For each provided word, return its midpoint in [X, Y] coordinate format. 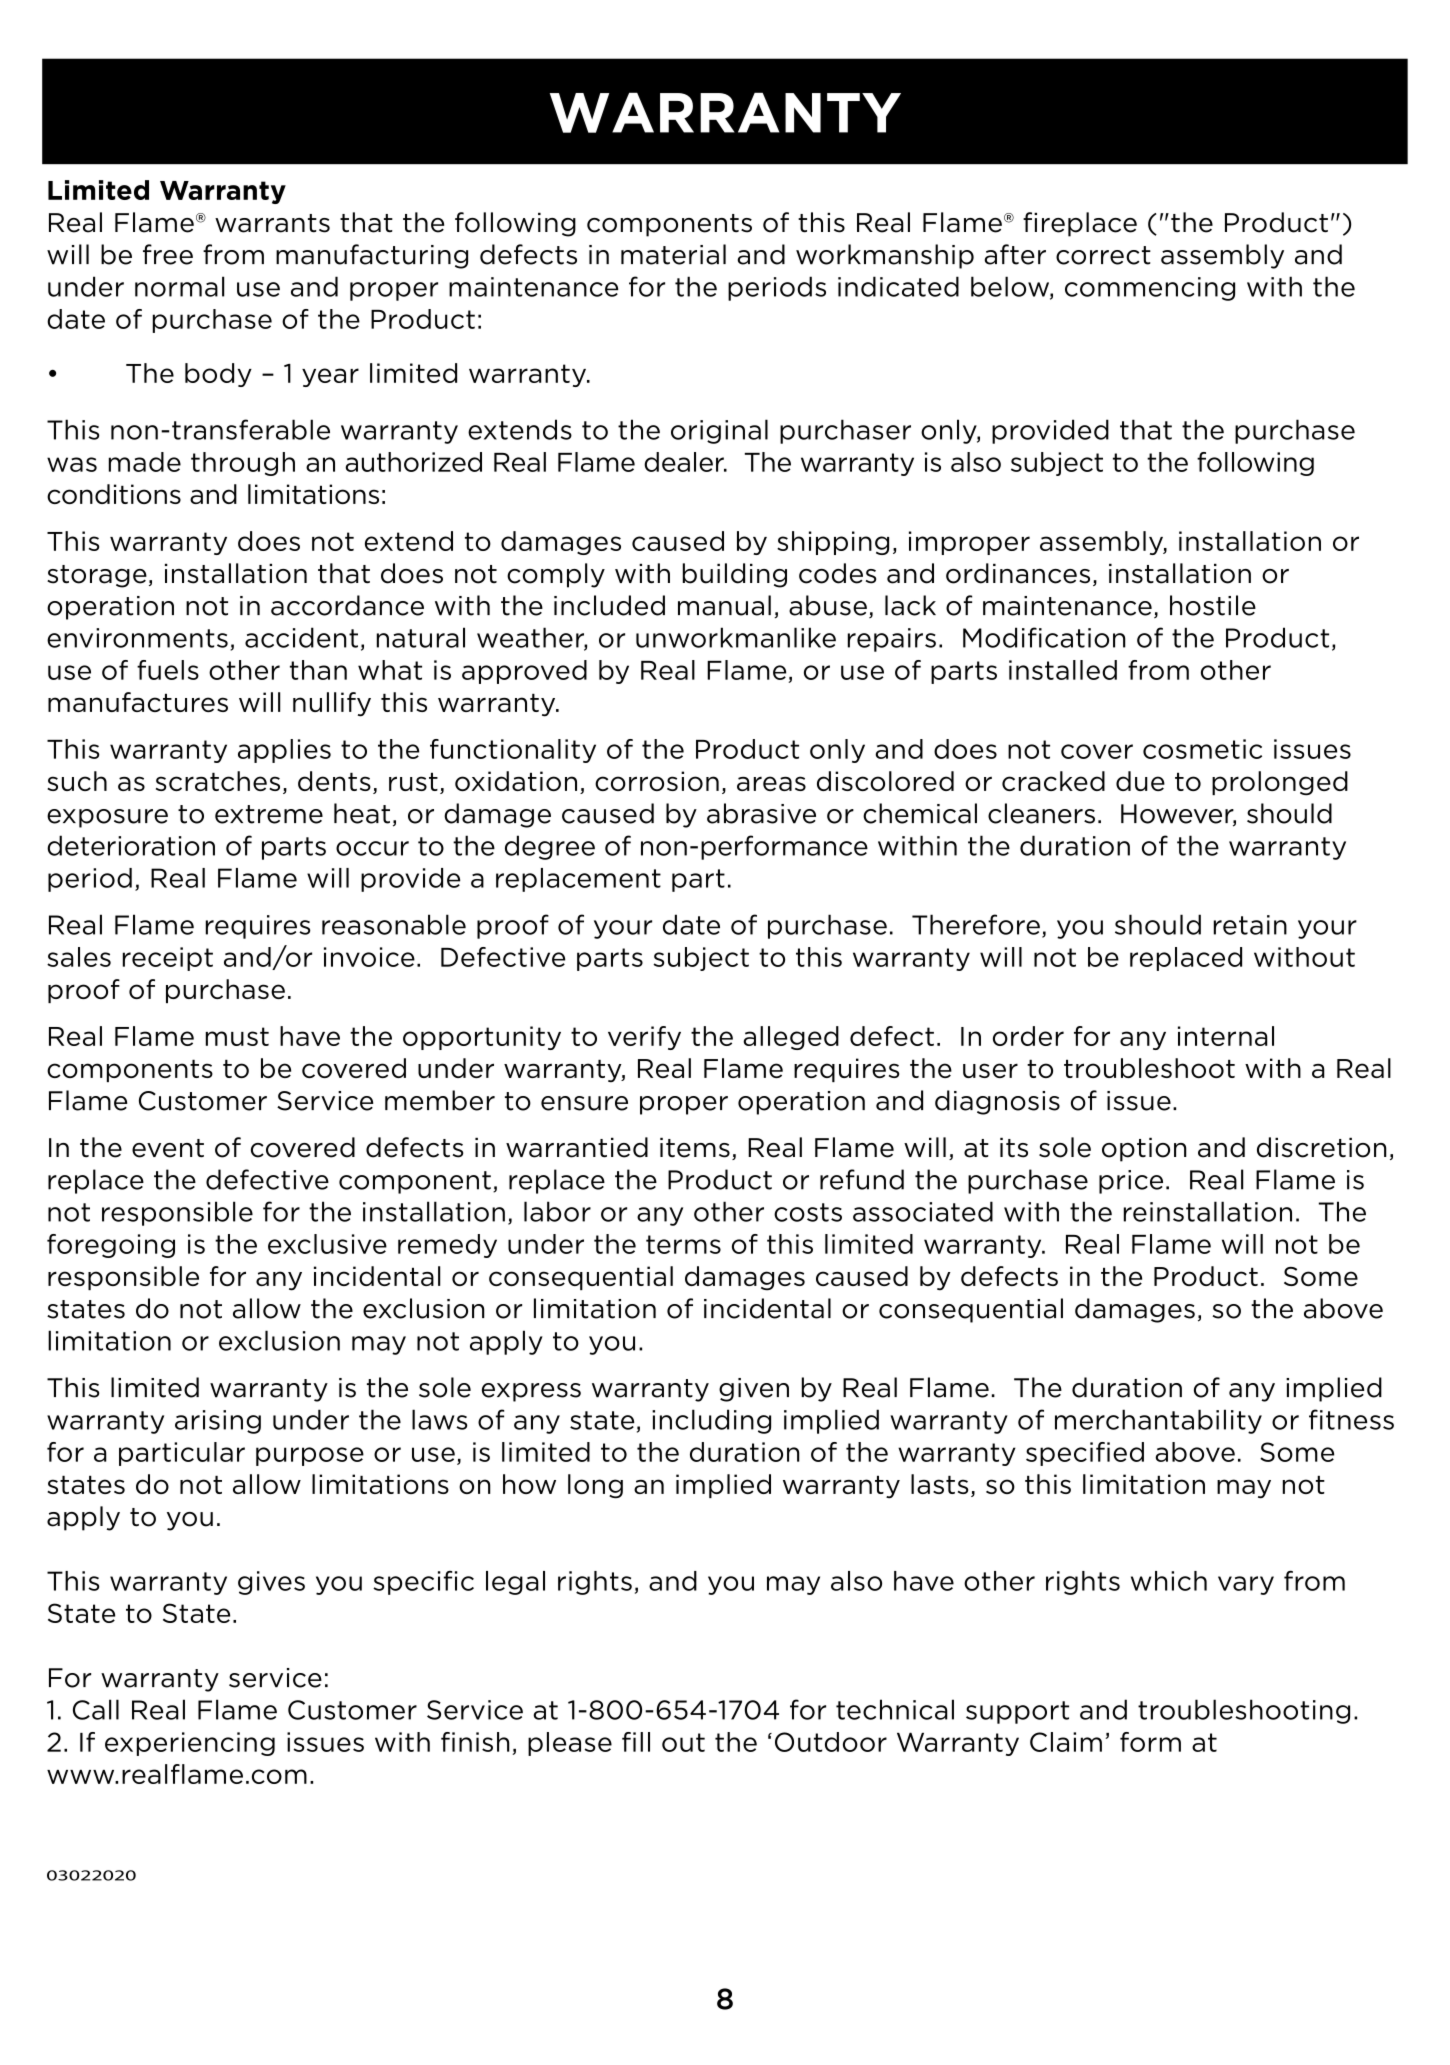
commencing [1150, 289]
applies [284, 751]
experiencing [190, 1744]
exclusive [327, 1244]
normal [179, 286]
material [673, 254]
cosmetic [1202, 749]
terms [683, 1244]
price [1131, 1182]
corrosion [657, 781]
